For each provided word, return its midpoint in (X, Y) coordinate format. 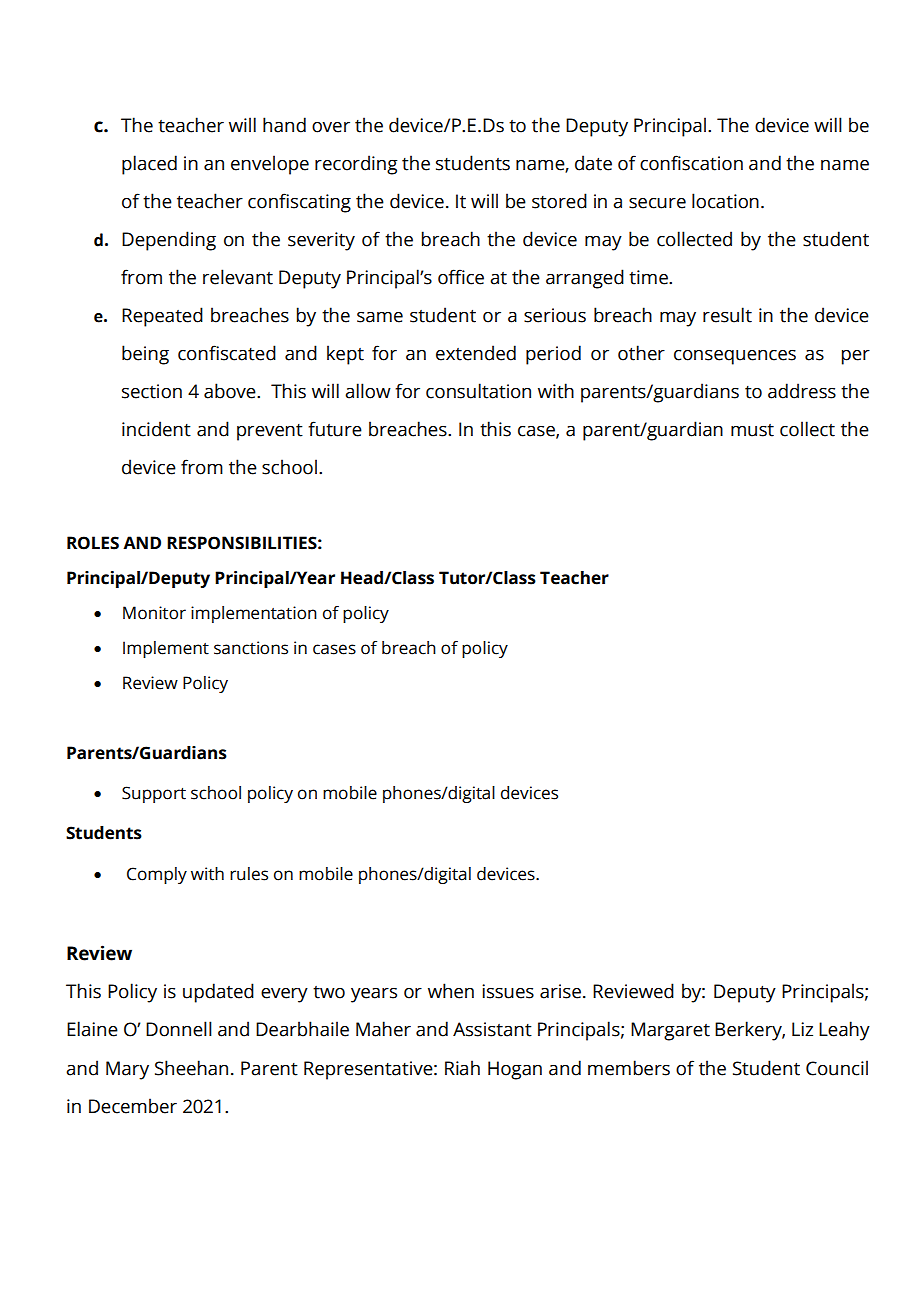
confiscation (691, 163)
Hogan (515, 1070)
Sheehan (191, 1068)
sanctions (251, 648)
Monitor (154, 613)
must (752, 430)
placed (149, 165)
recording (356, 165)
